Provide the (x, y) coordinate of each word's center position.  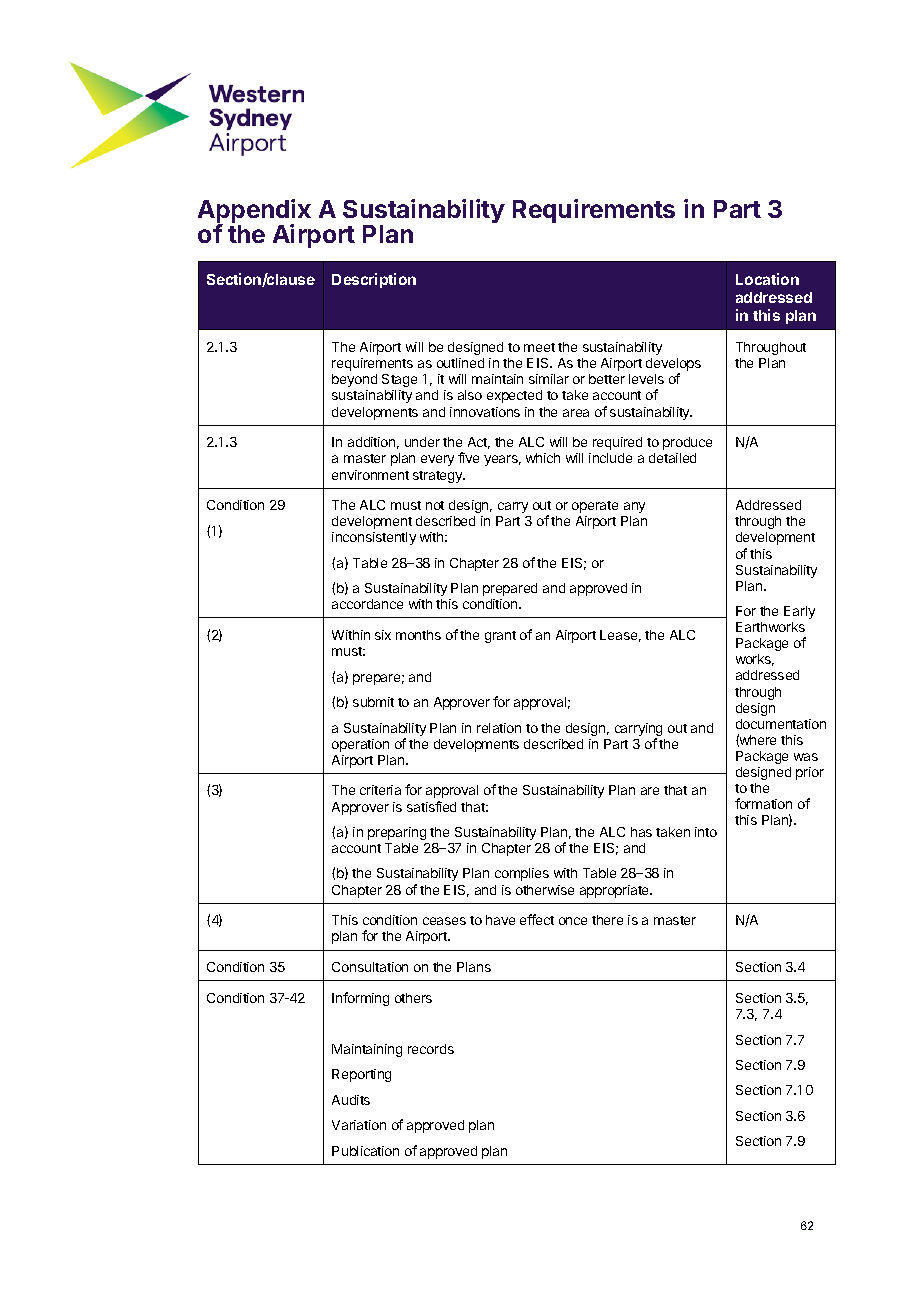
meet (539, 347)
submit (373, 702)
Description (374, 280)
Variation (359, 1125)
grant (500, 637)
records (431, 1049)
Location (767, 279)
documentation (781, 724)
